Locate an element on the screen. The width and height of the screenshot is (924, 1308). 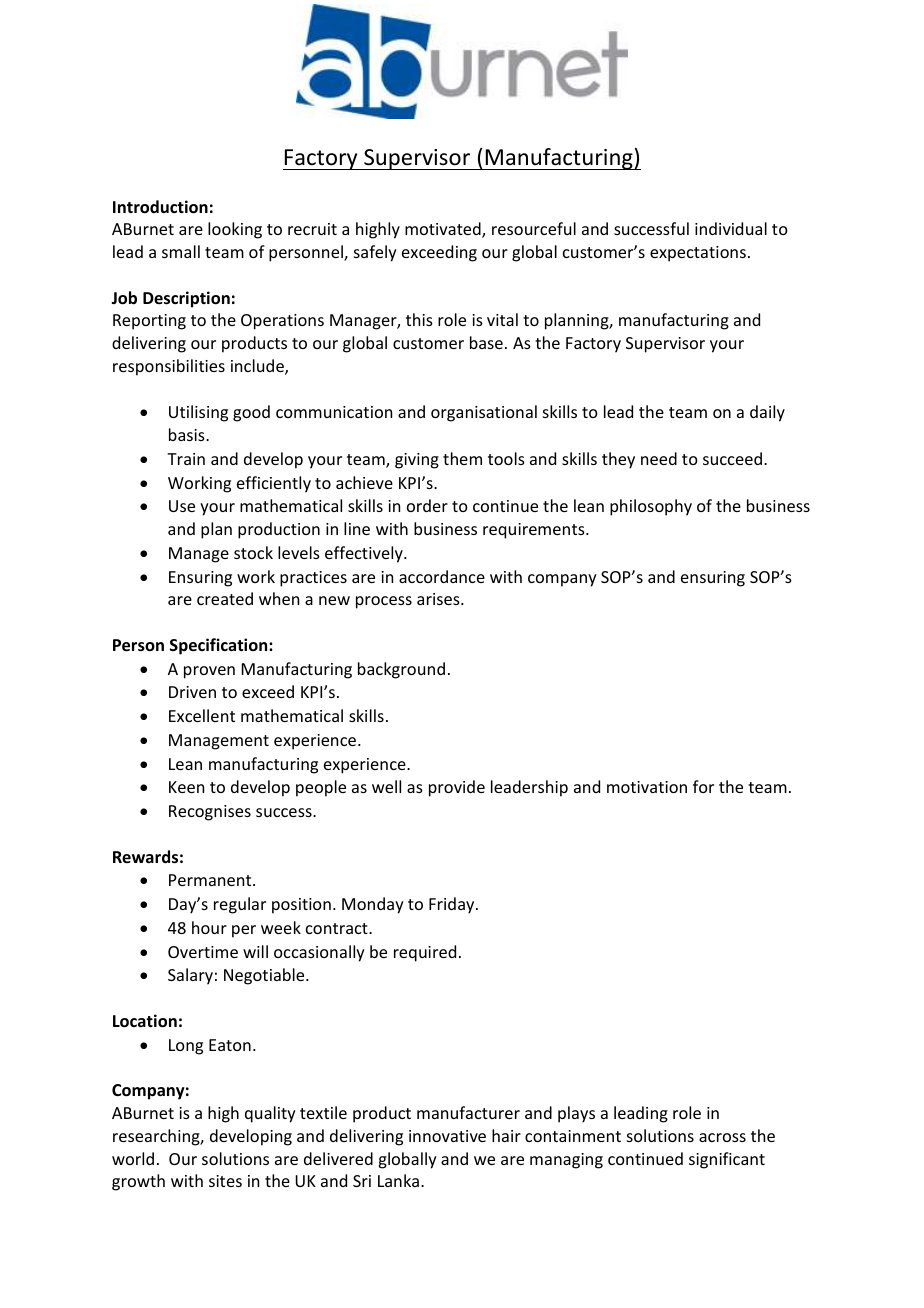
motivated is located at coordinates (444, 230).
